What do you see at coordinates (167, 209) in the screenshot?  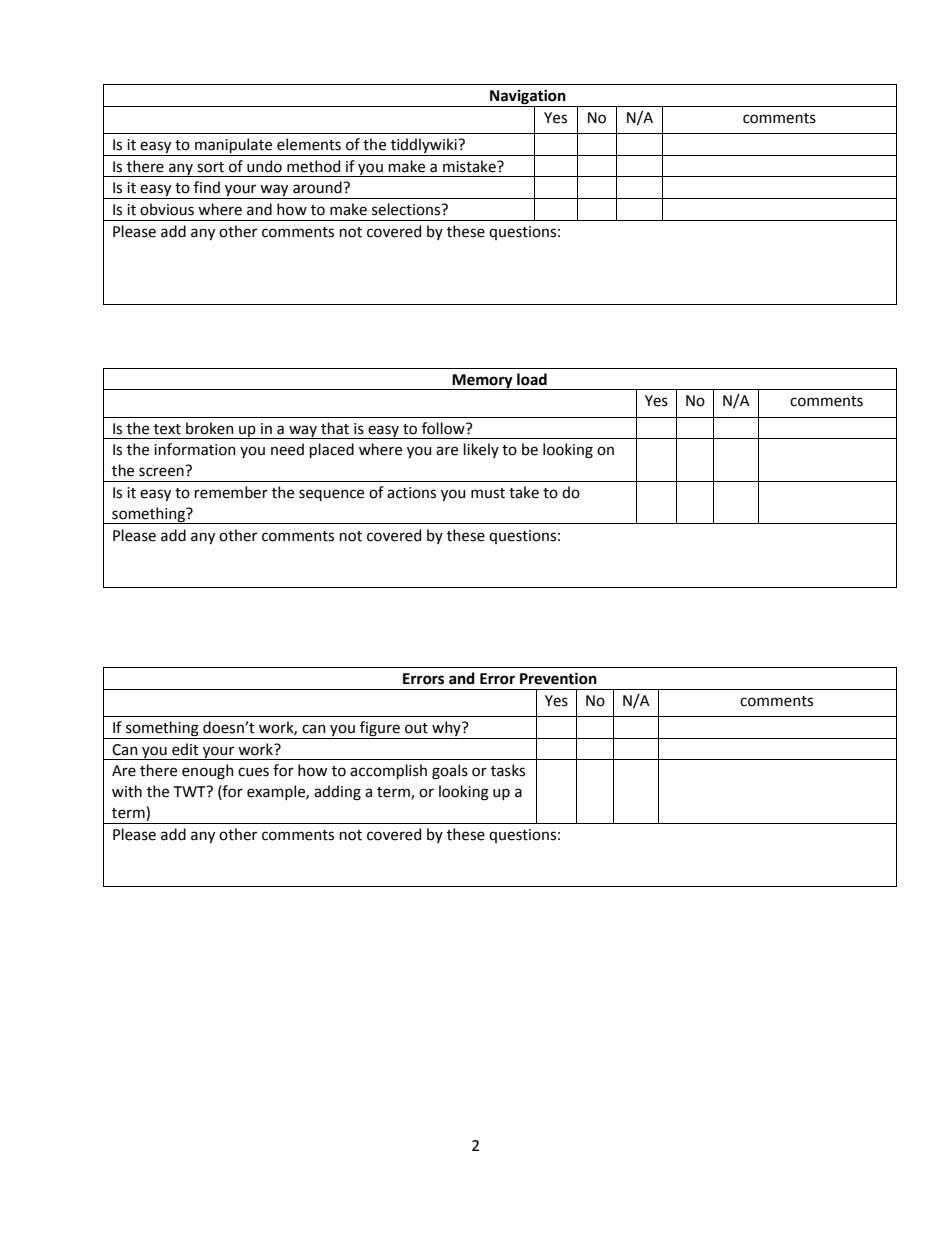 I see `obvious` at bounding box center [167, 209].
